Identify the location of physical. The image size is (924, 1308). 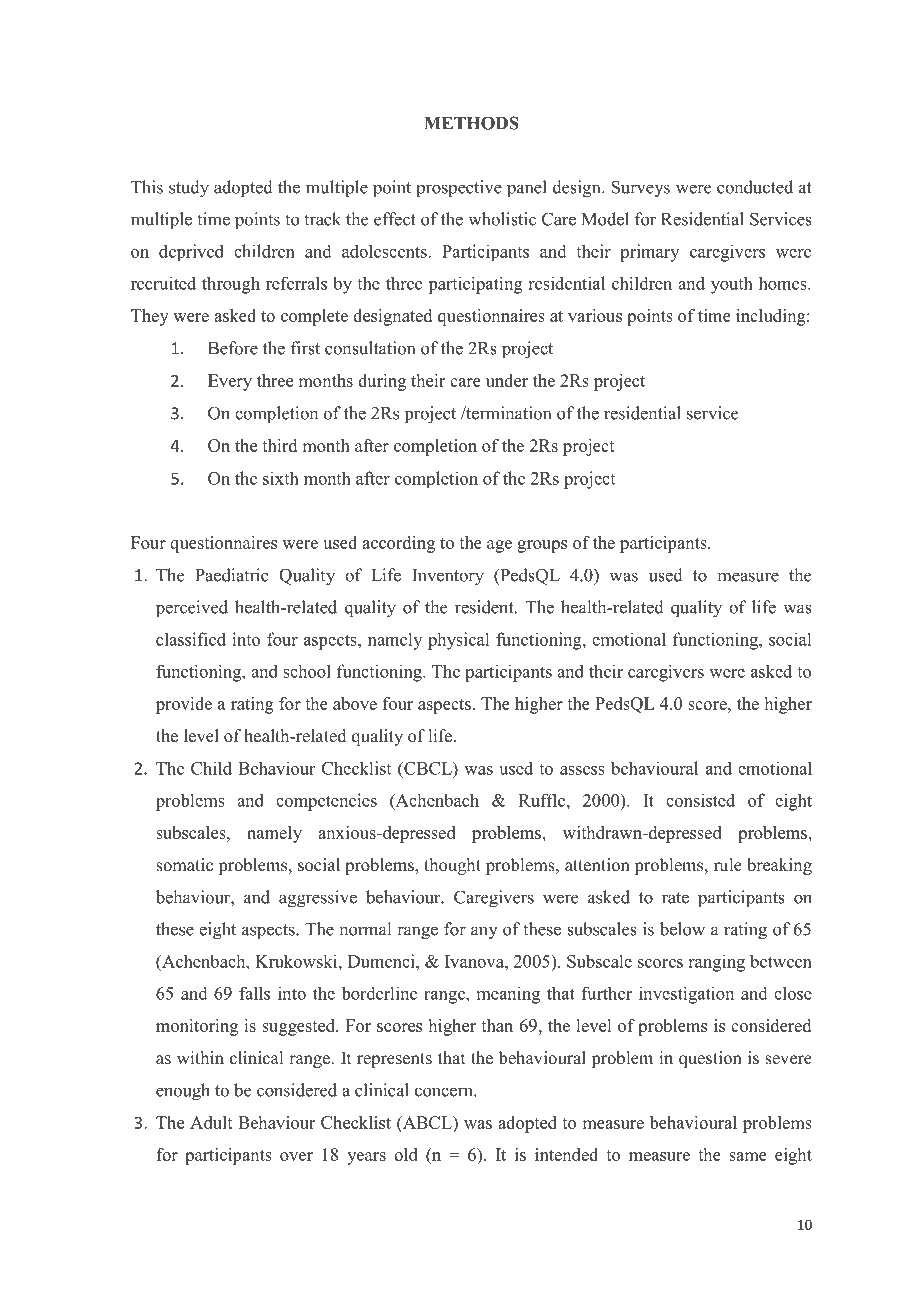
(458, 641).
